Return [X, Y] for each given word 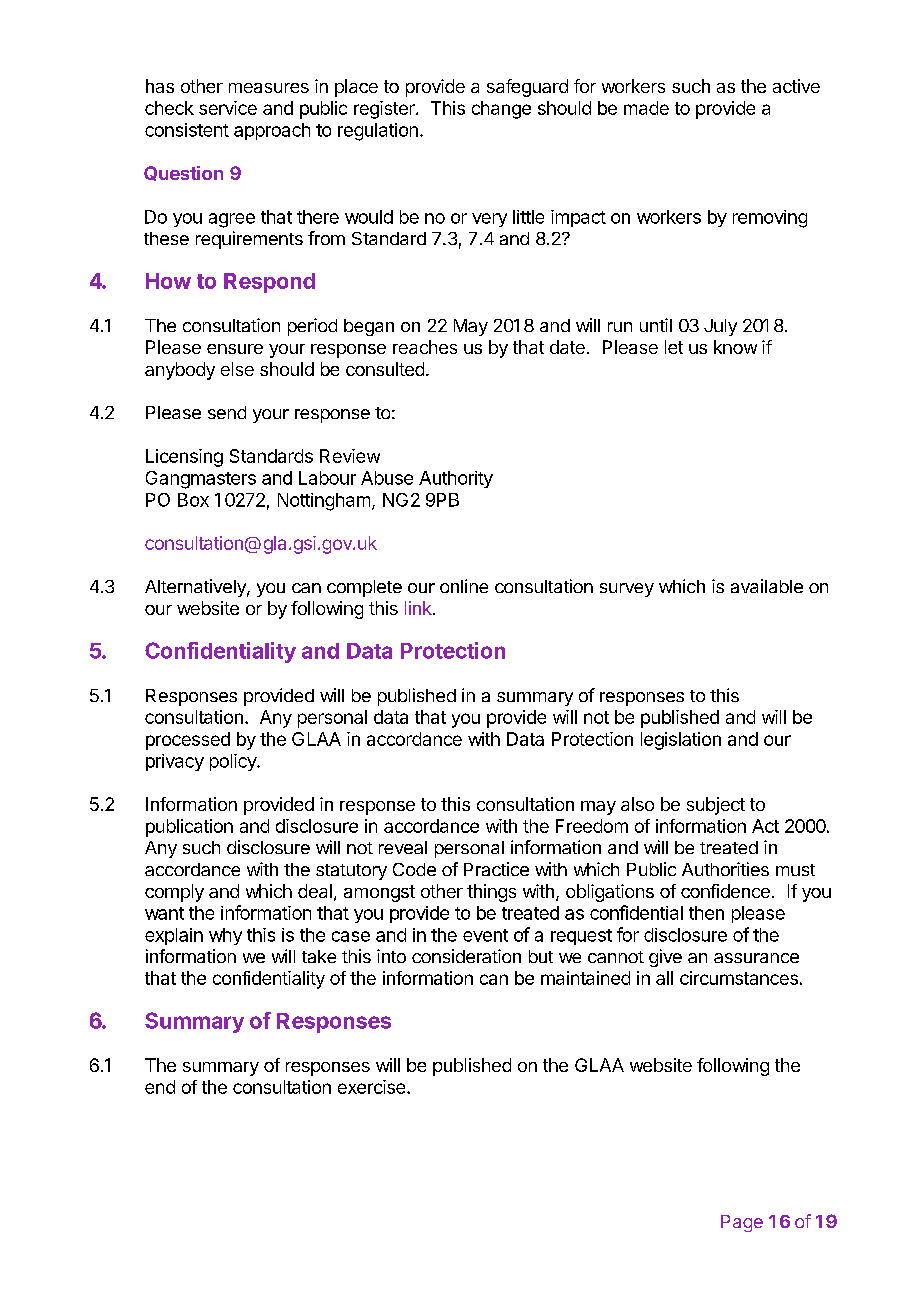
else [237, 369]
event [485, 935]
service [228, 108]
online [464, 586]
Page [742, 1223]
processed [188, 741]
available [767, 586]
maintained [585, 978]
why [225, 936]
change [501, 110]
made [646, 108]
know [735, 347]
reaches [425, 347]
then [706, 913]
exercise [373, 1087]
